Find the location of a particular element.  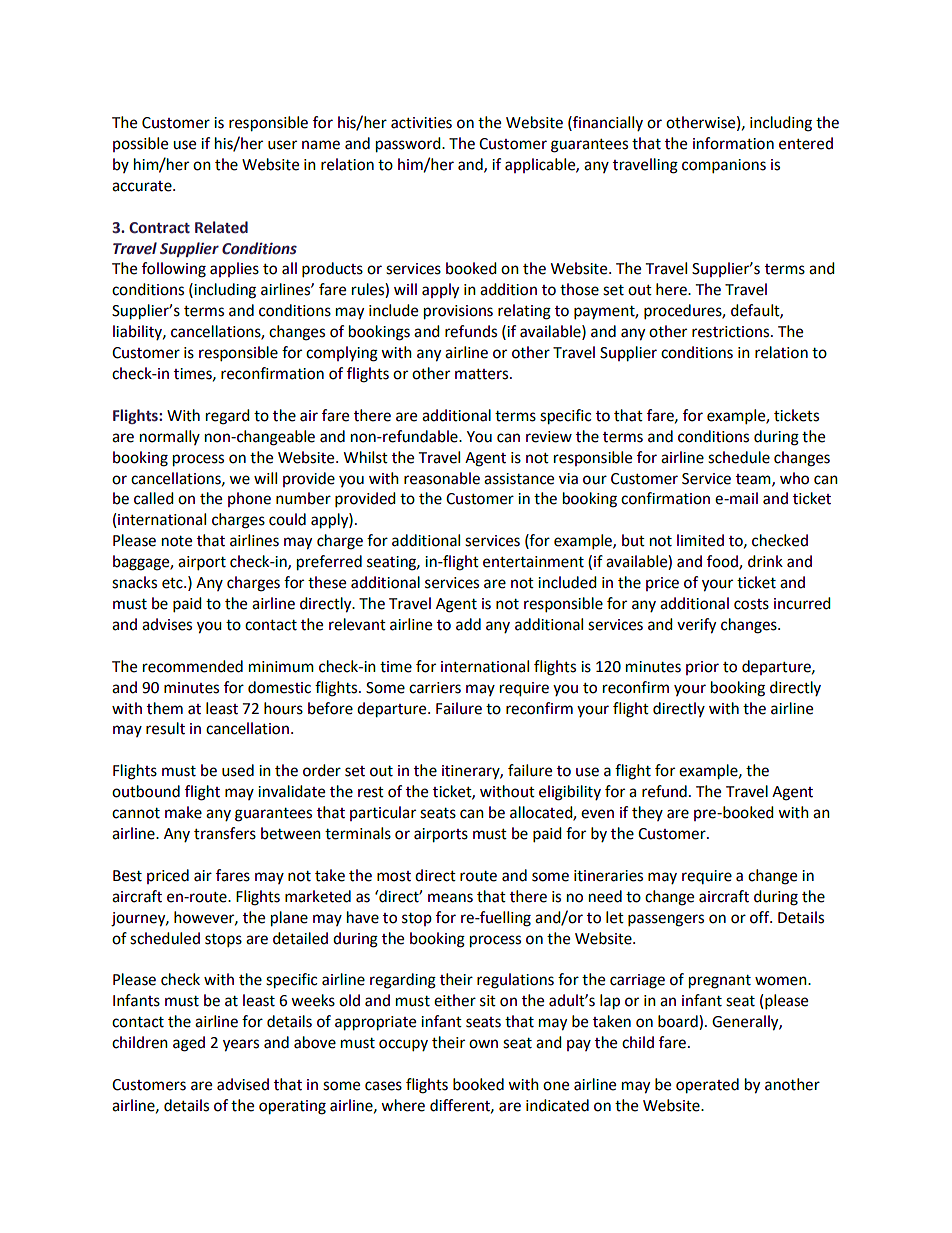

advises is located at coordinates (167, 624).
